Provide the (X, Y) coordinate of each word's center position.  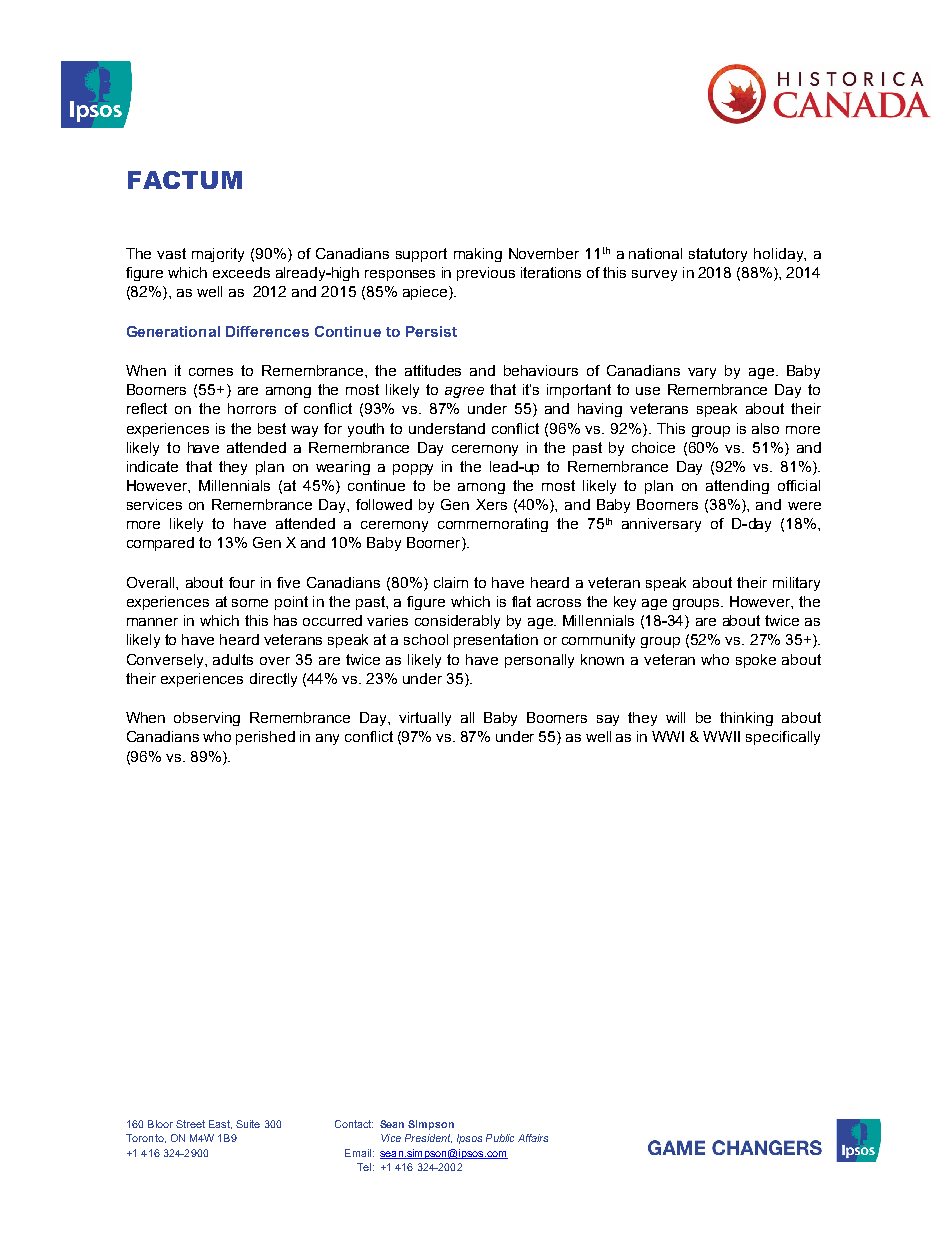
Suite (248, 1124)
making (478, 255)
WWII (721, 736)
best (272, 428)
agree (464, 392)
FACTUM (185, 180)
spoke (756, 661)
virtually (425, 719)
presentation (496, 641)
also (765, 428)
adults (233, 659)
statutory (718, 255)
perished (265, 738)
